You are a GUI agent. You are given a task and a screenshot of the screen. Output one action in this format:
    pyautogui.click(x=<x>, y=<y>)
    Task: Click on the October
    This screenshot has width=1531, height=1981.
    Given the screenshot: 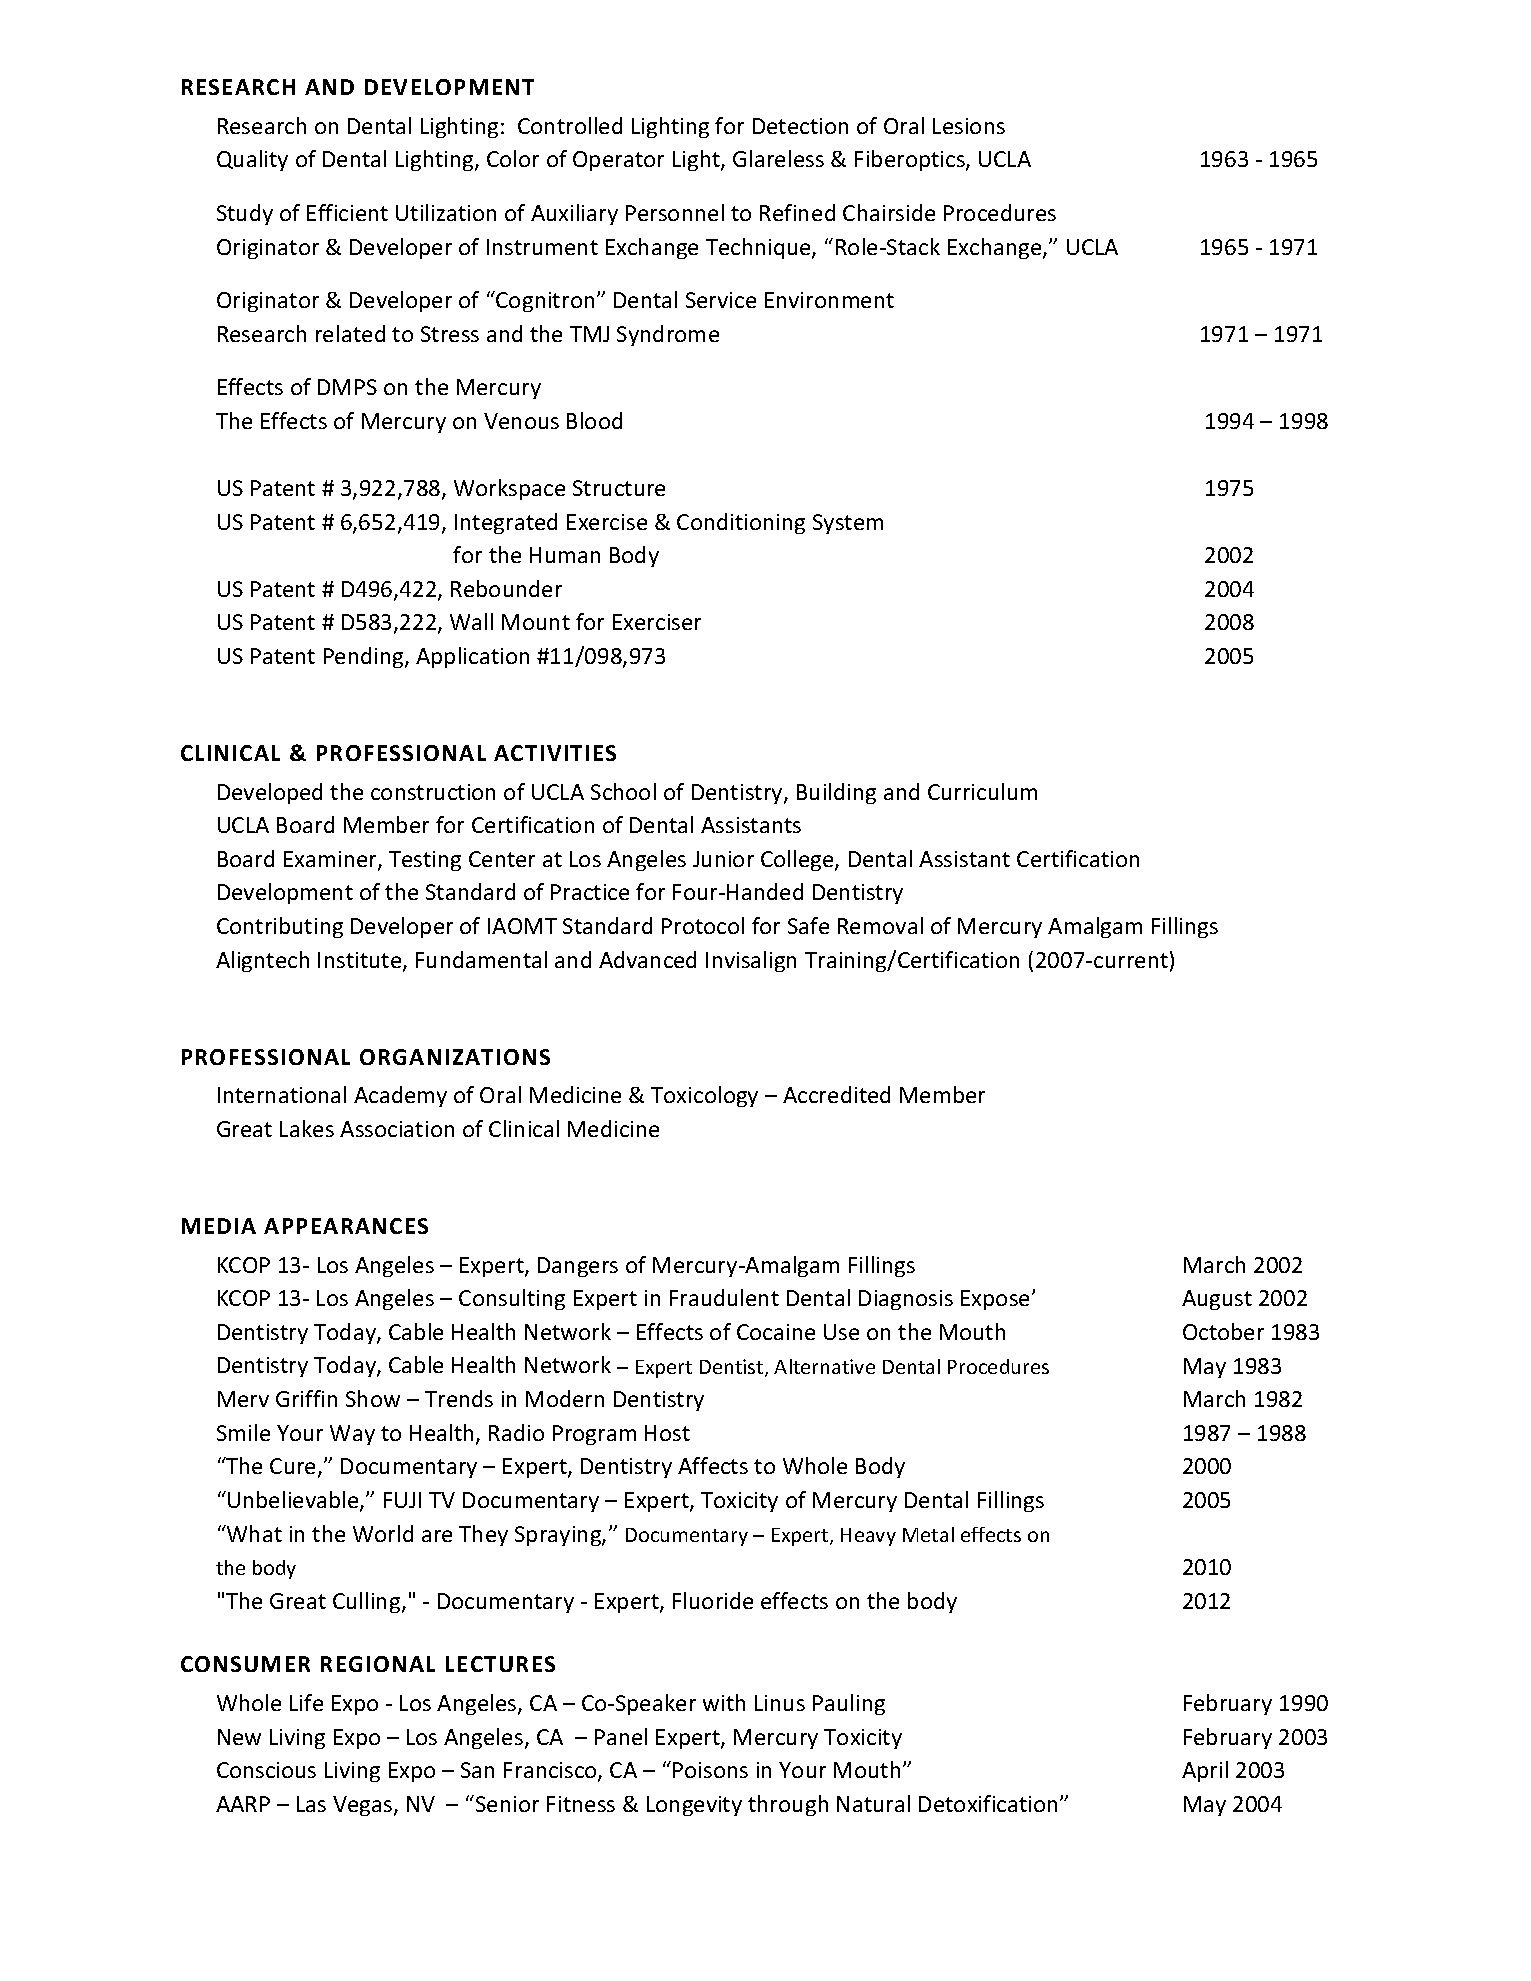 What is the action you would take?
    pyautogui.click(x=1223, y=1331)
